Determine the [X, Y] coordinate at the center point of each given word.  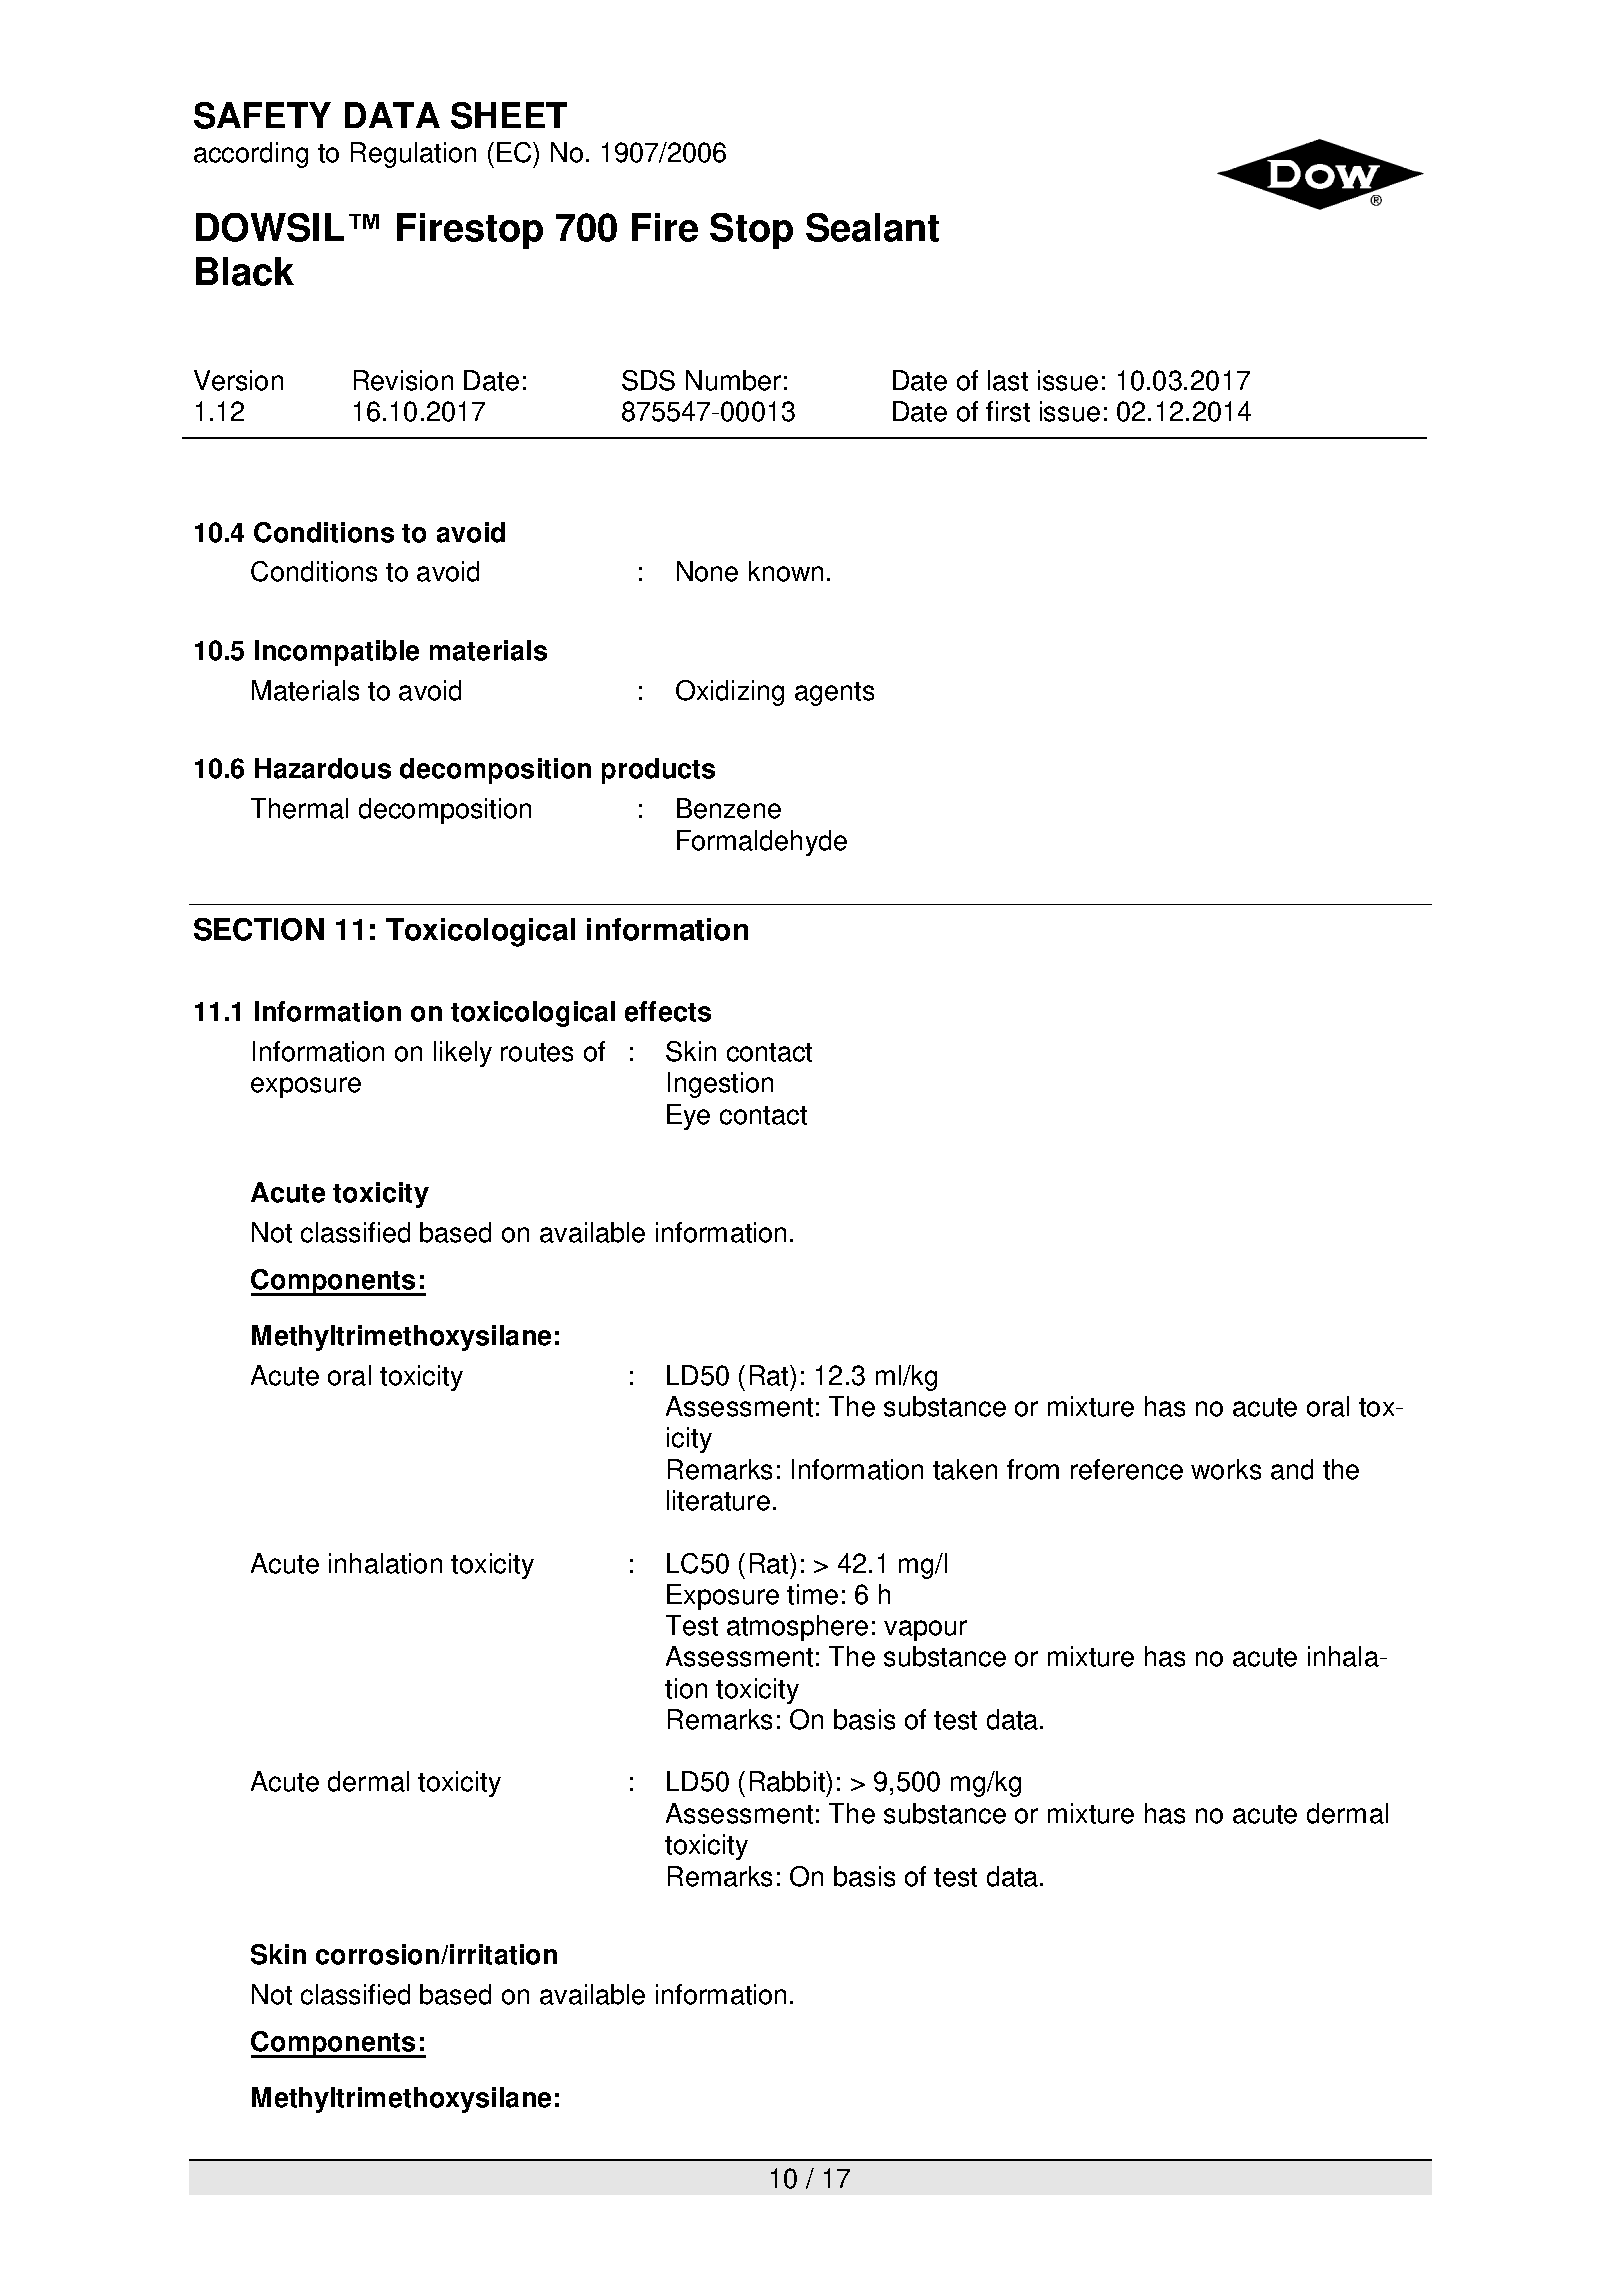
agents [834, 694]
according [251, 155]
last [1008, 380]
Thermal [299, 808]
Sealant [872, 227]
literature [718, 1500]
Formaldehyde [762, 843]
